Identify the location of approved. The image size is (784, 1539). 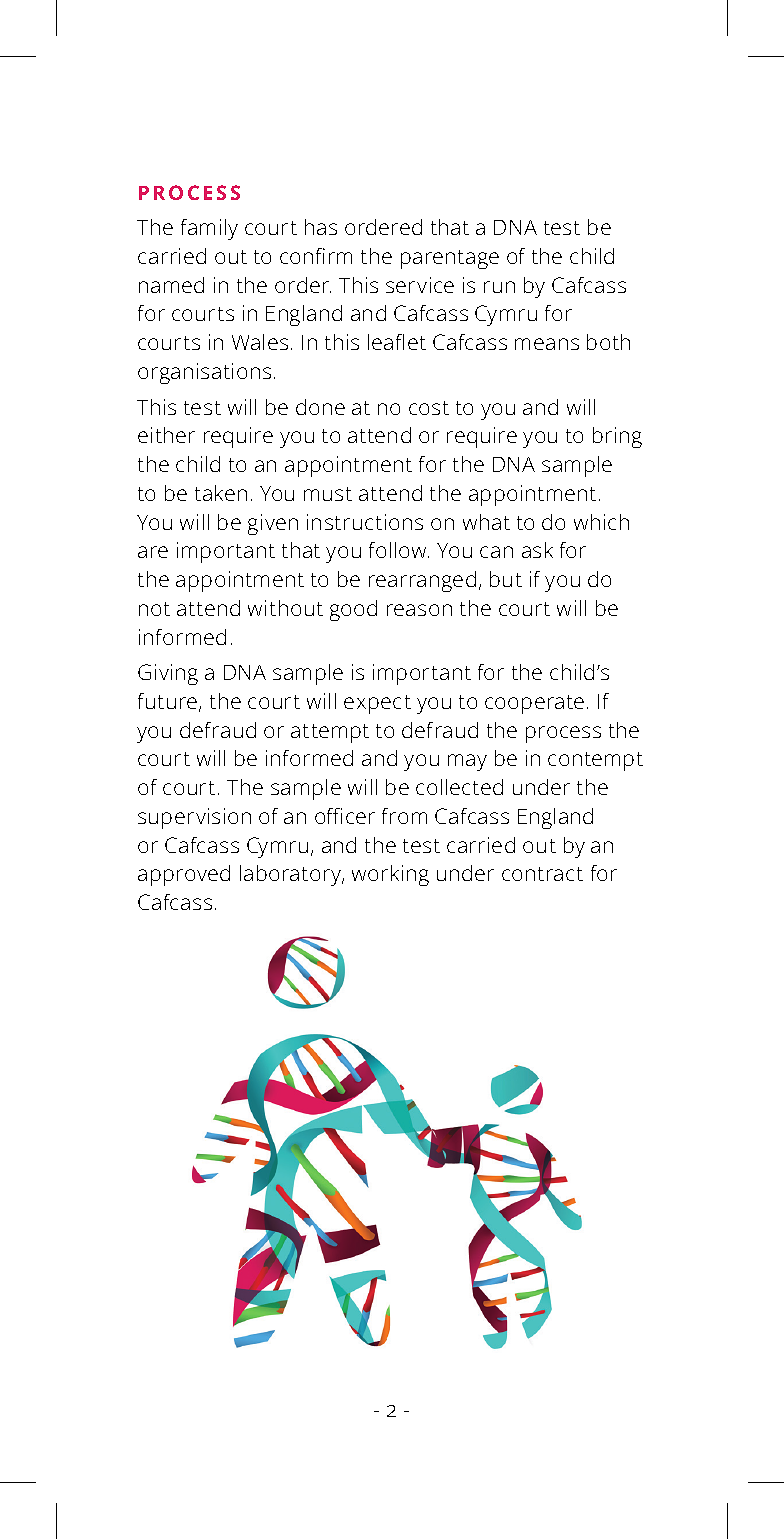
(184, 875).
